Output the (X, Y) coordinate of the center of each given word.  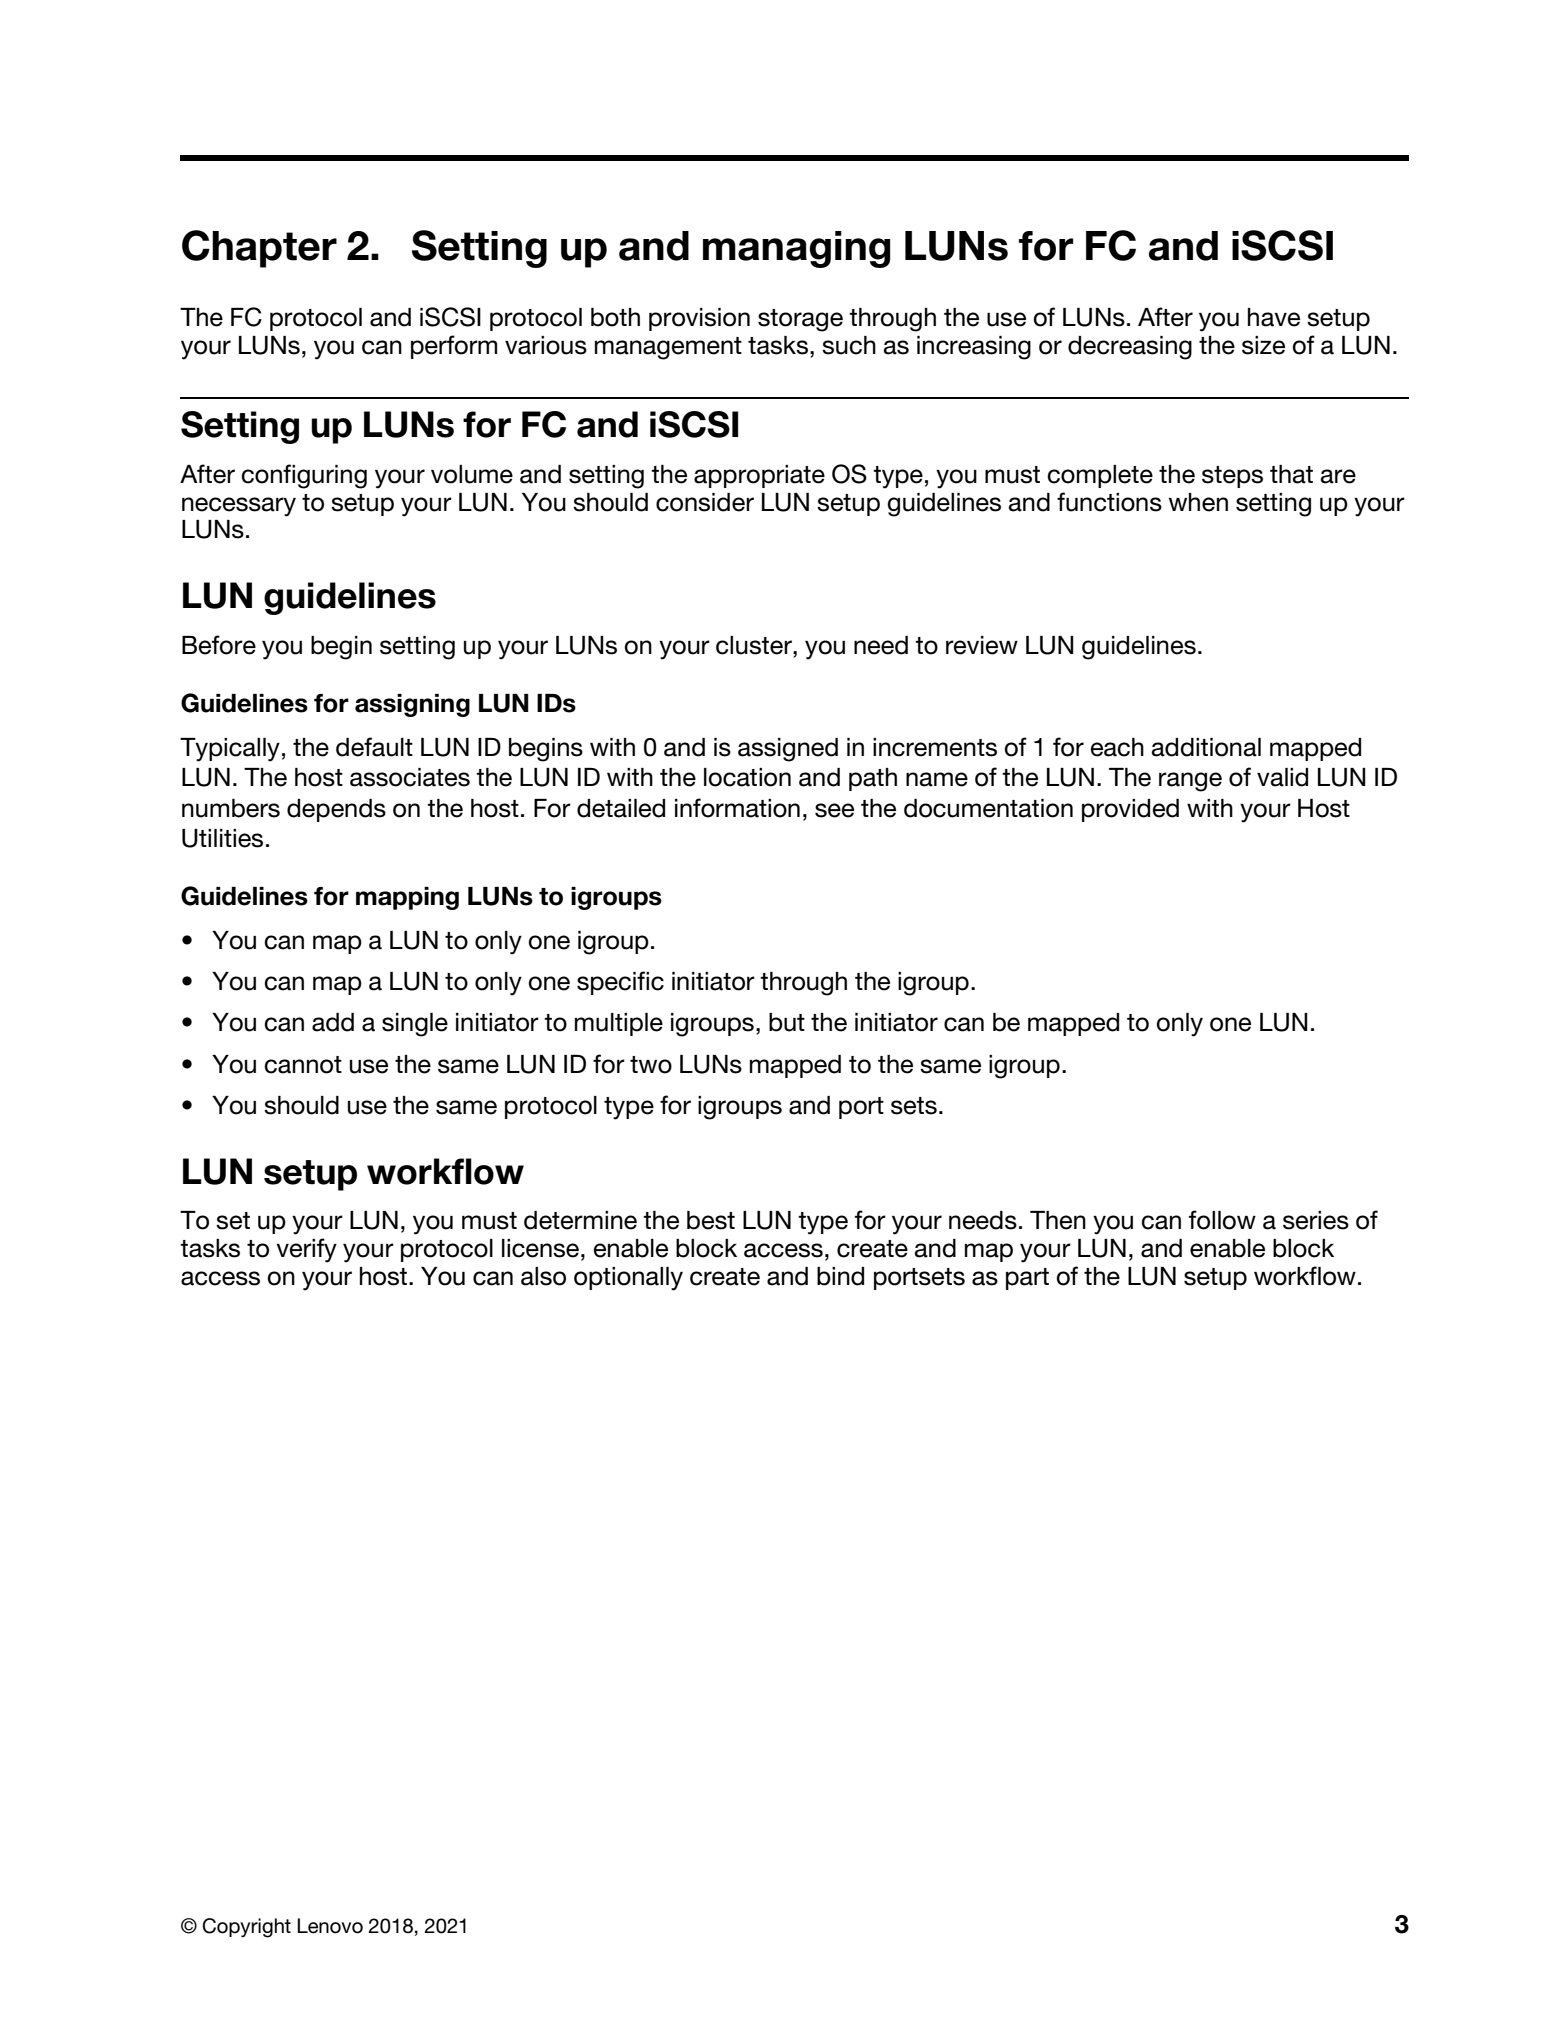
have (1274, 317)
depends (336, 810)
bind (840, 1276)
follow (1222, 1220)
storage (800, 320)
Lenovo (330, 1926)
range (1190, 782)
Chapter (259, 249)
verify (306, 1250)
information (737, 808)
